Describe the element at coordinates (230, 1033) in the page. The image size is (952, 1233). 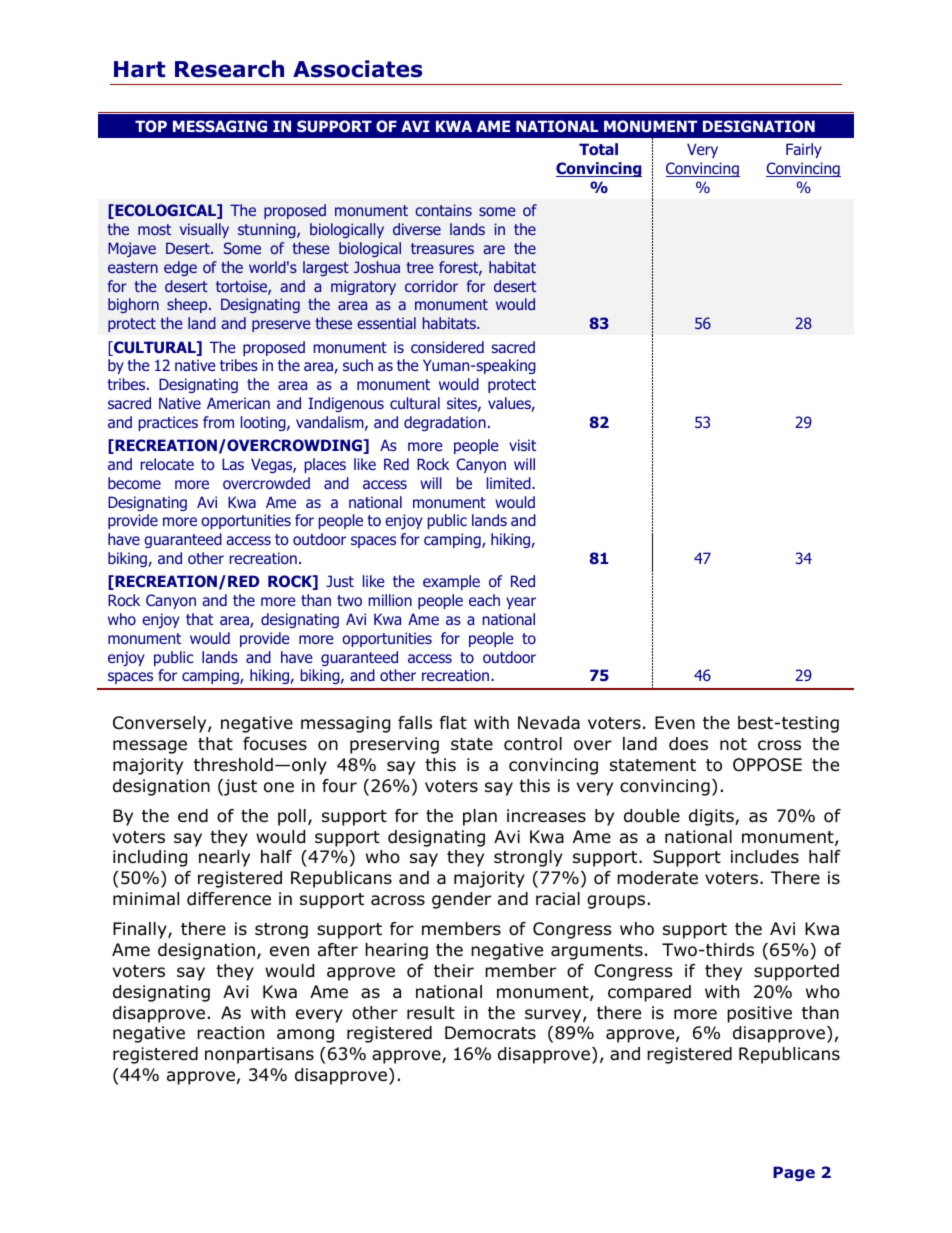
I see `reaction` at that location.
